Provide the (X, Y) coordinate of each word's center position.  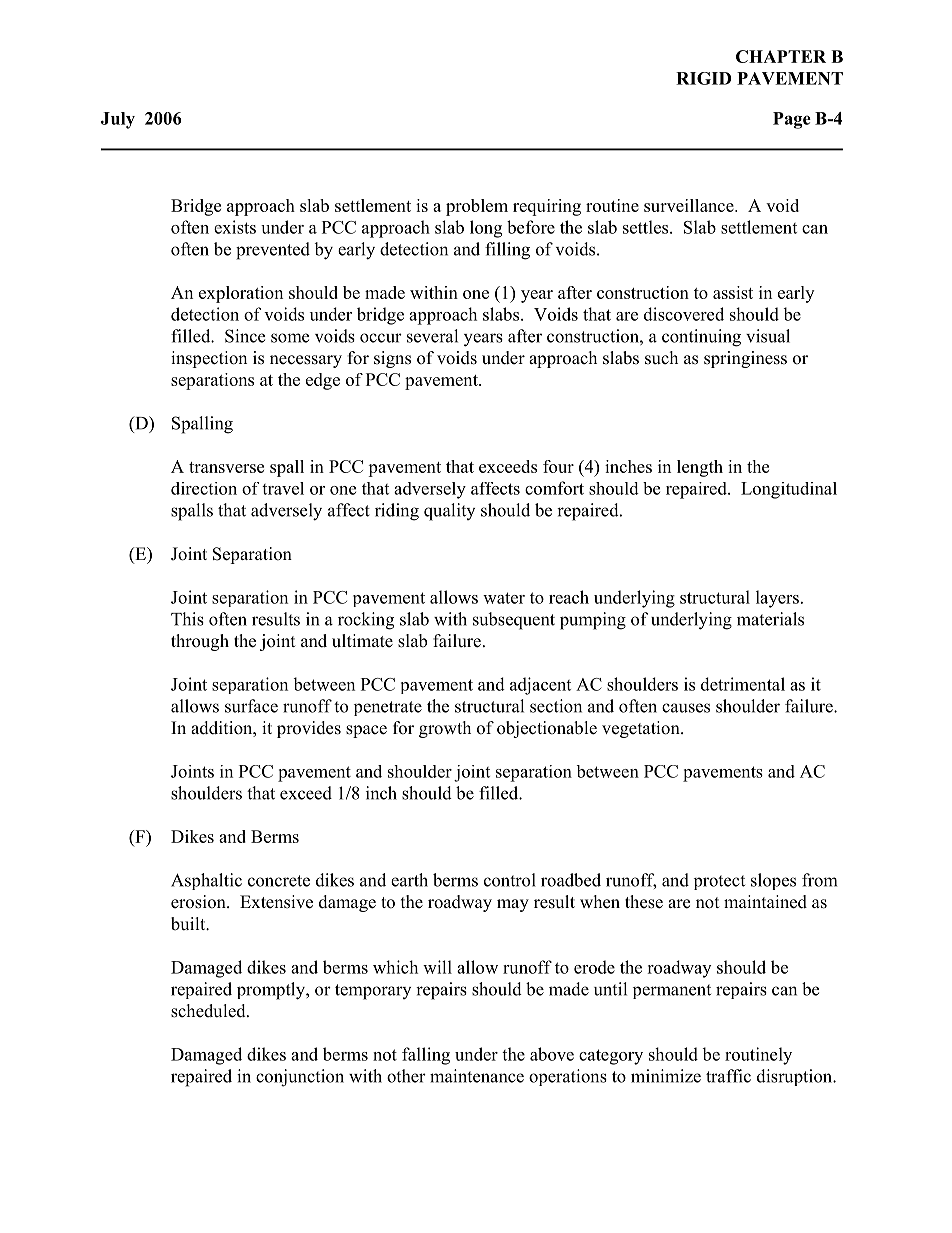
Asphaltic (206, 881)
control (510, 880)
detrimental (743, 684)
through (200, 642)
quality (449, 512)
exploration (241, 294)
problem (477, 207)
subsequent (514, 621)
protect (719, 882)
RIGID (703, 78)
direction (204, 488)
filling (507, 251)
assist (733, 292)
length (700, 468)
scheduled (209, 1011)
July (118, 120)
